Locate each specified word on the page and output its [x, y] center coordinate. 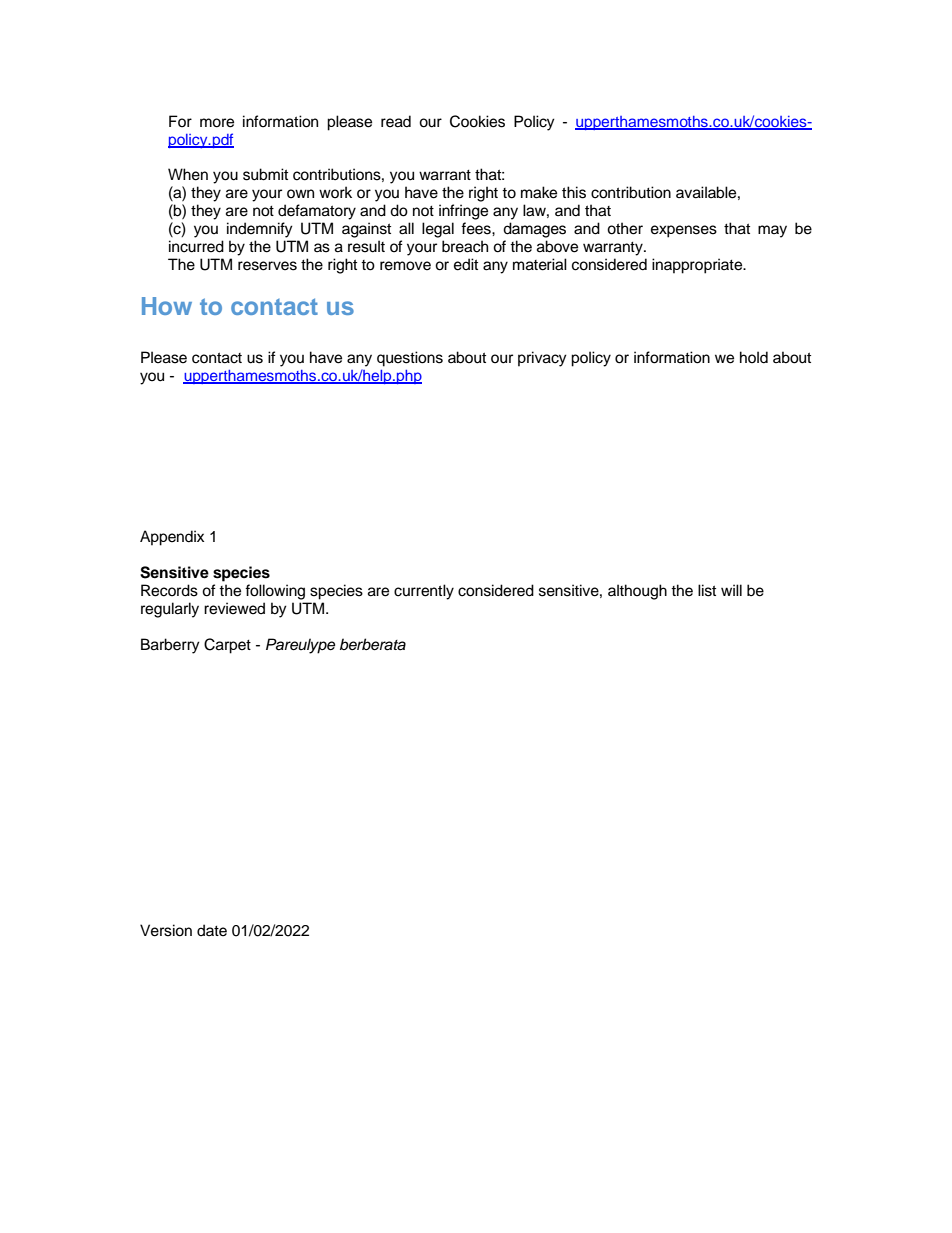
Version [166, 930]
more [217, 123]
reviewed [234, 608]
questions [410, 359]
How [167, 306]
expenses [684, 231]
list [707, 590]
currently [424, 592]
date [212, 930]
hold [754, 357]
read [396, 121]
